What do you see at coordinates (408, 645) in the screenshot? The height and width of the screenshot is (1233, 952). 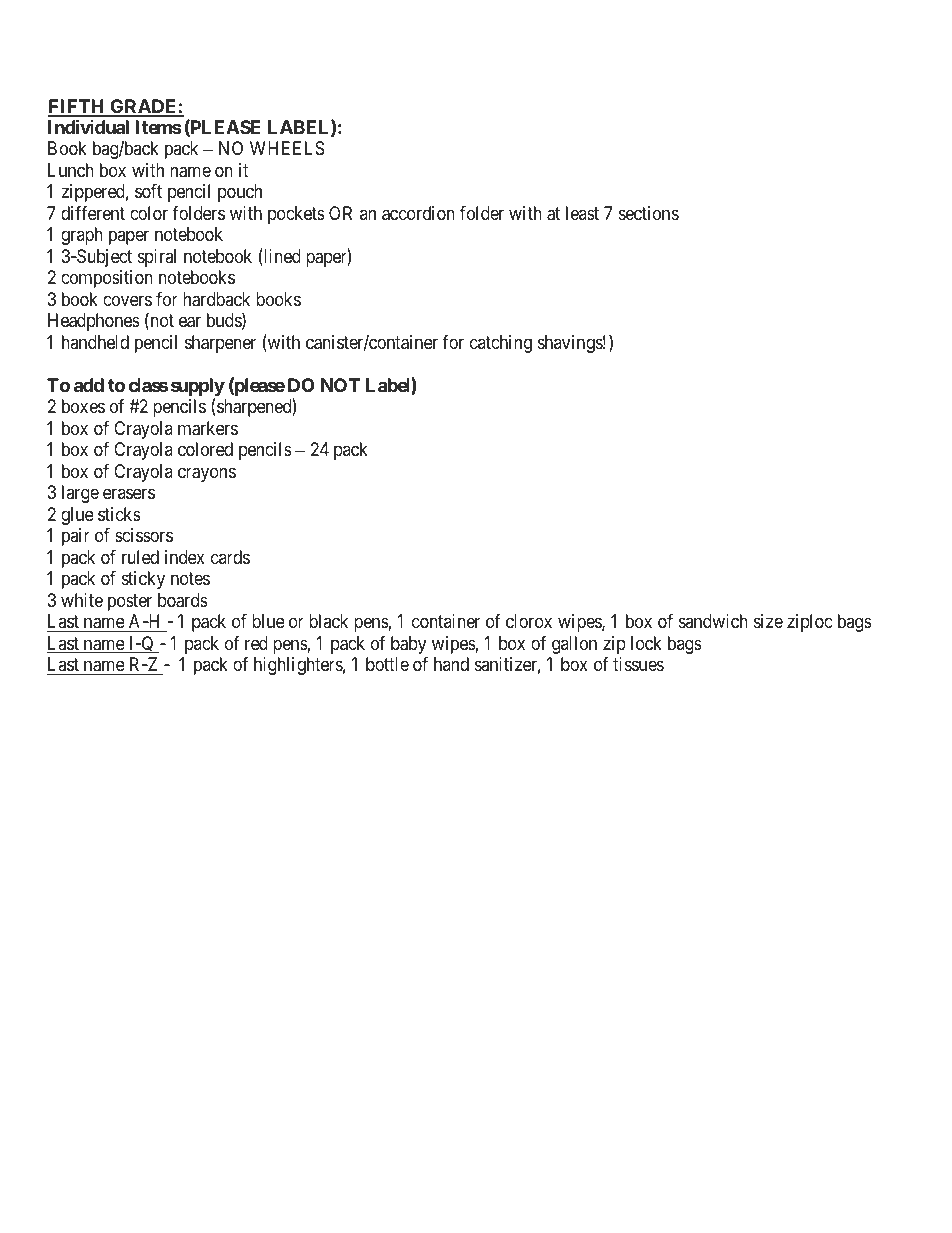 I see `baby` at bounding box center [408, 645].
